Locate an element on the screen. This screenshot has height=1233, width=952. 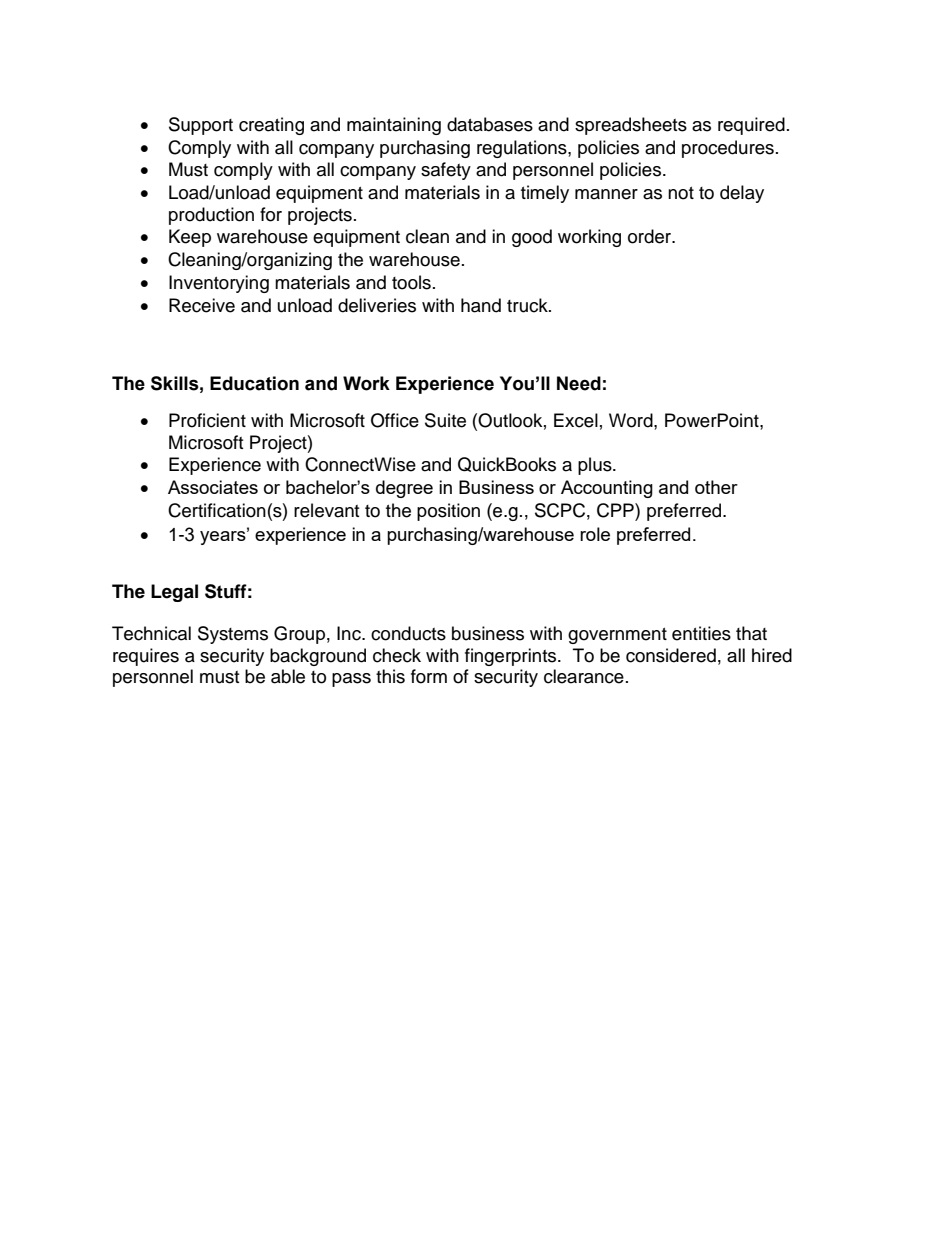
Systems is located at coordinates (233, 635).
